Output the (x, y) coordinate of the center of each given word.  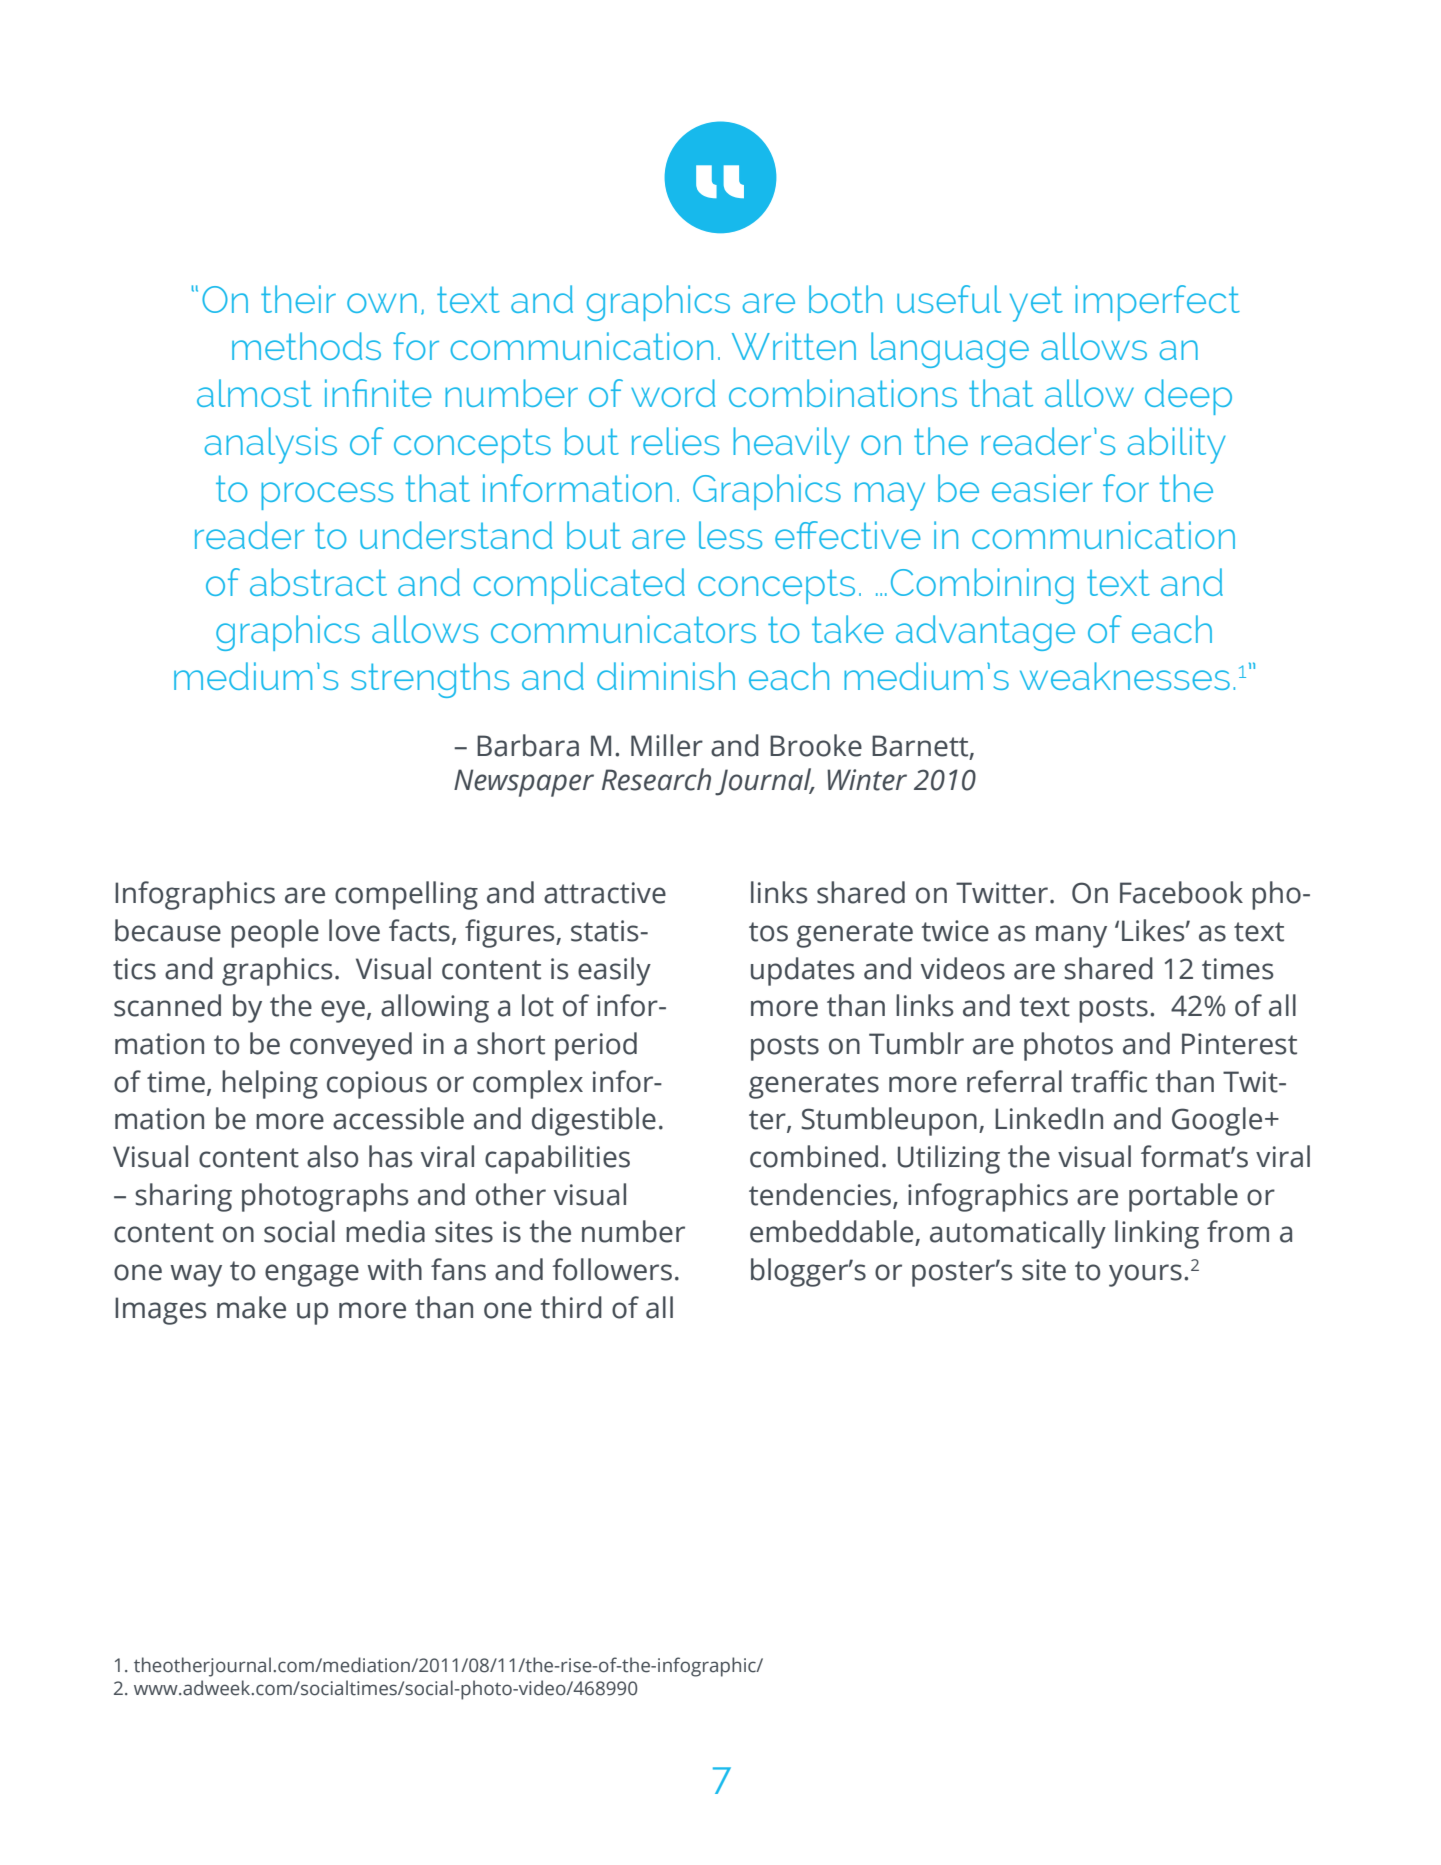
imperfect (1157, 303)
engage (312, 1275)
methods (306, 346)
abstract (318, 582)
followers (612, 1269)
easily (614, 971)
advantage (985, 633)
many (1071, 936)
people (275, 933)
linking (1157, 1234)
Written (794, 346)
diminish (666, 676)
